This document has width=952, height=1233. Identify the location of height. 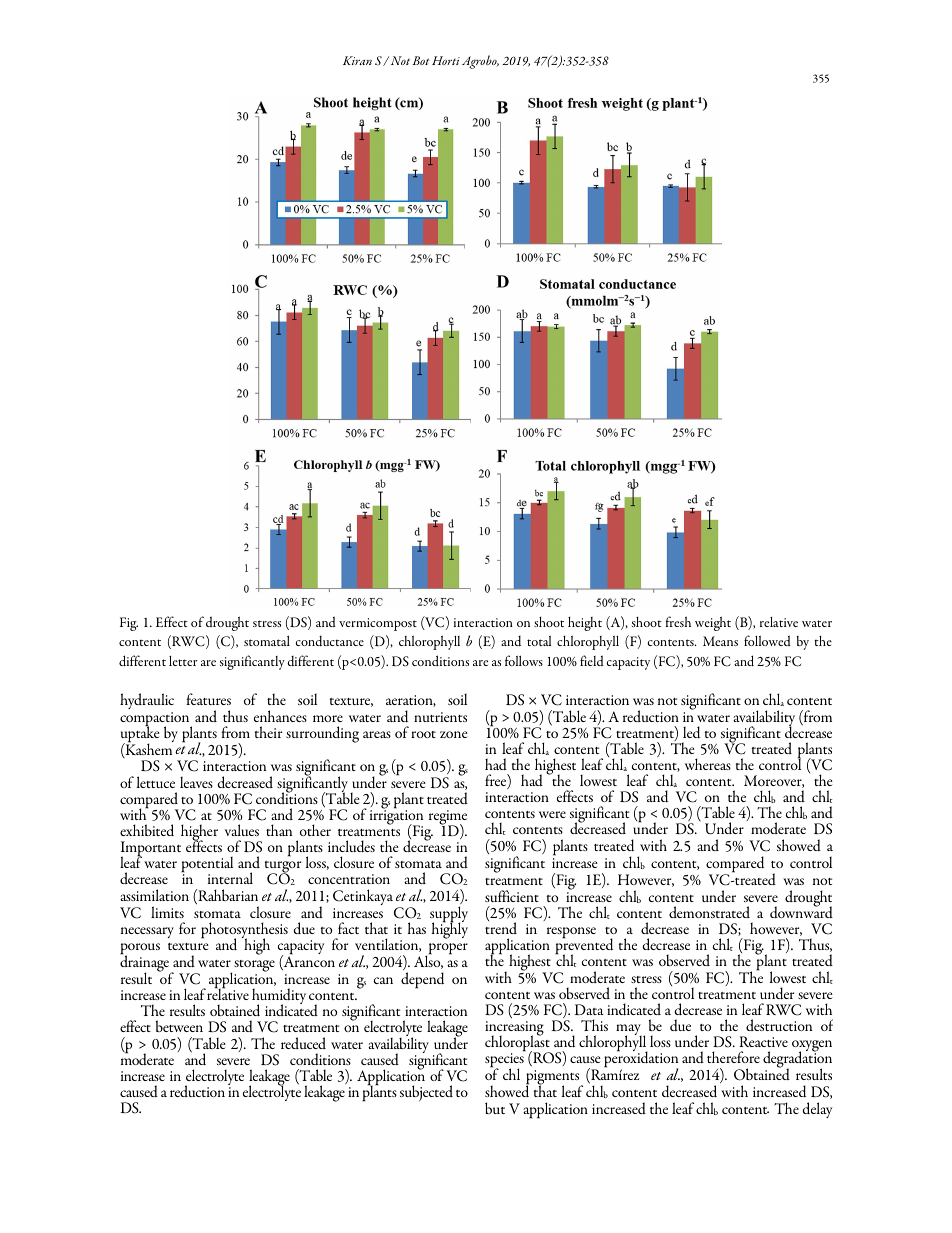
(585, 624).
